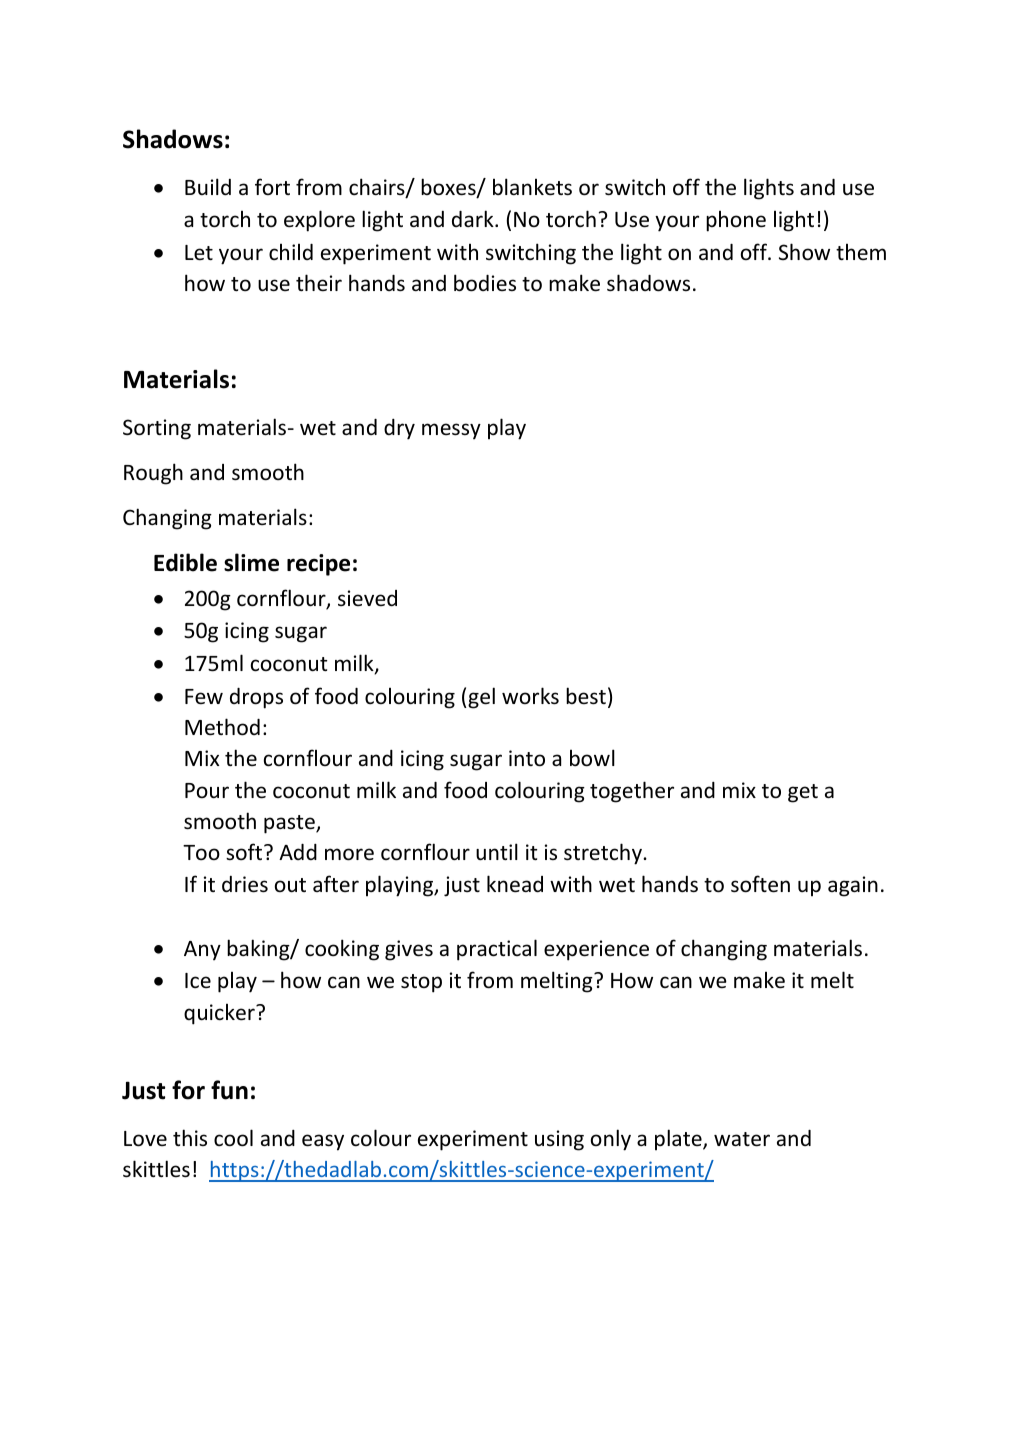 The image size is (1012, 1432). Describe the element at coordinates (742, 1139) in the image. I see `water` at that location.
